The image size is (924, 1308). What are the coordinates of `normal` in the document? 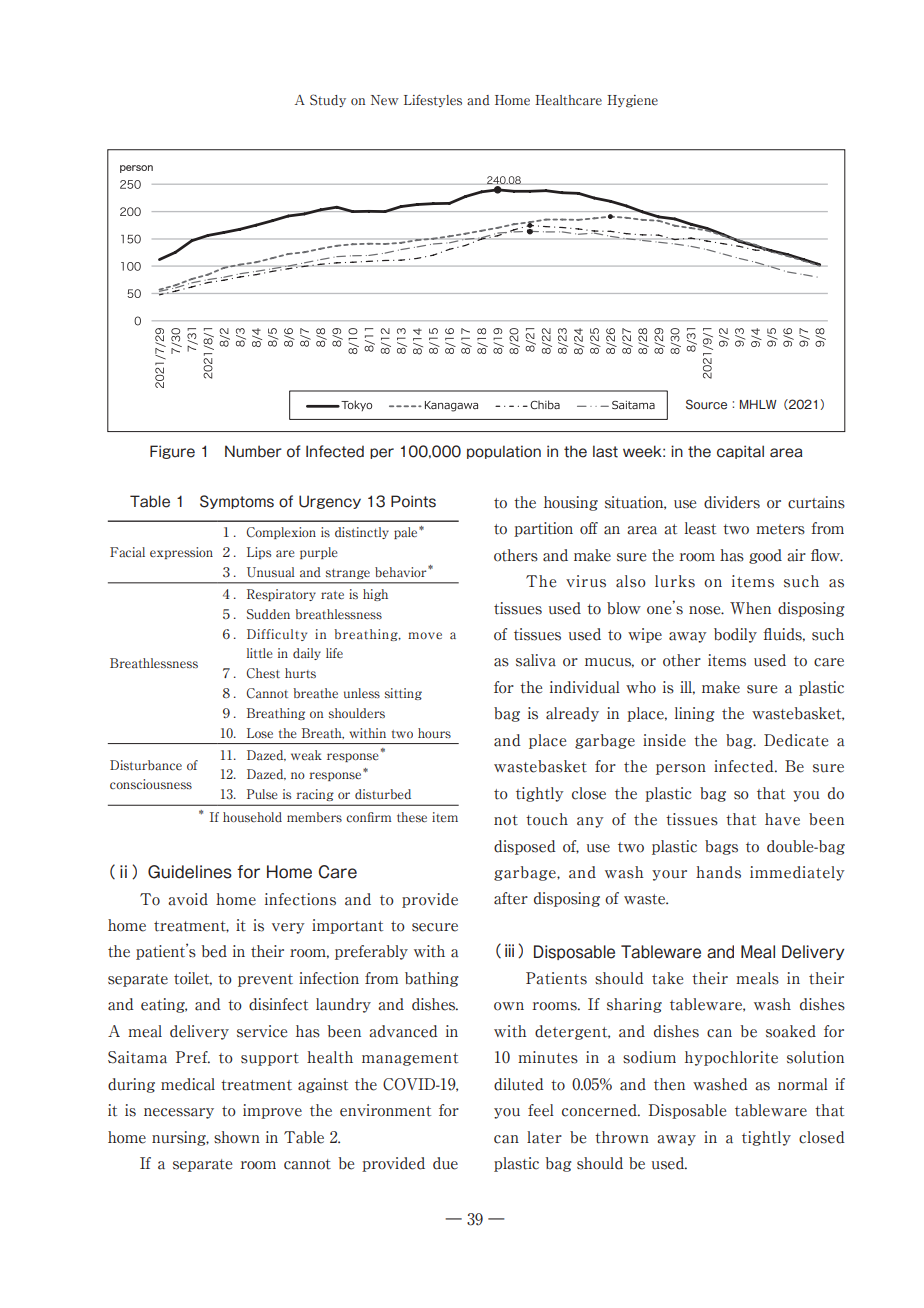 It's located at (803, 1084).
